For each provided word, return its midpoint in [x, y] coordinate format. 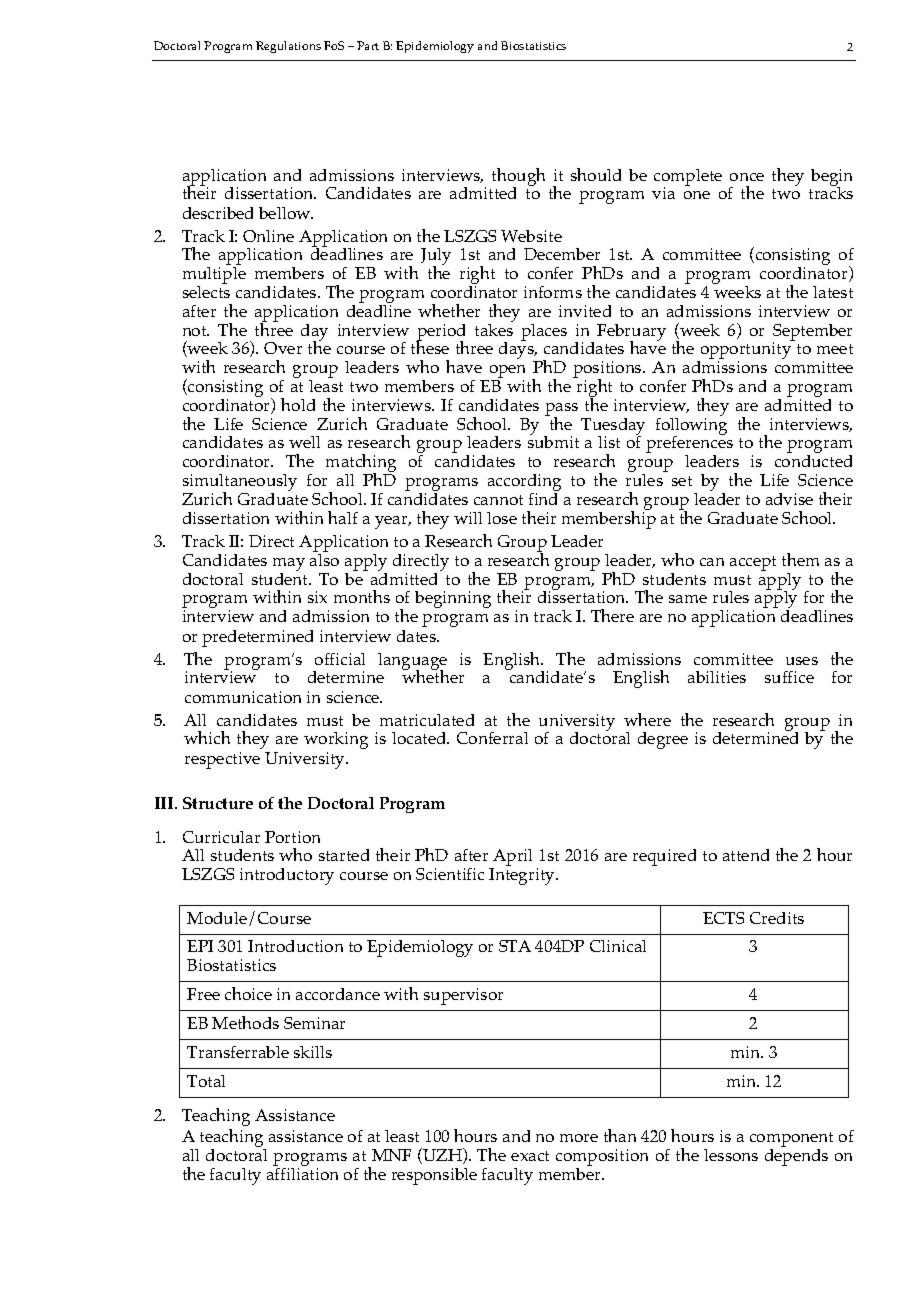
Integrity [523, 876]
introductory [287, 876]
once [747, 177]
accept [753, 563]
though [518, 178]
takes [494, 328]
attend [746, 855]
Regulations [288, 47]
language [412, 662]
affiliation [302, 1172]
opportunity [744, 352]
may [289, 566]
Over [283, 348]
